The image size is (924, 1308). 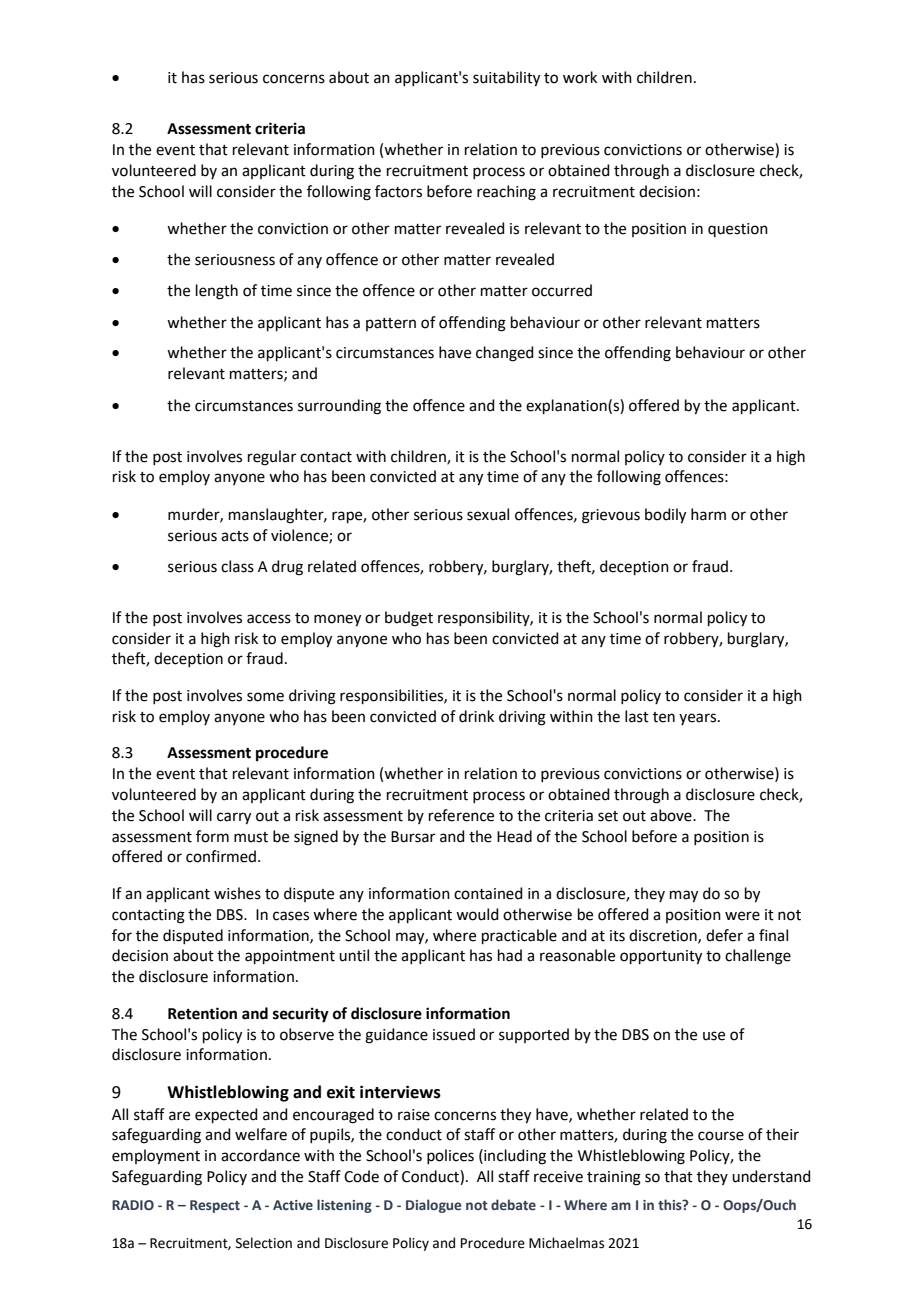 What do you see at coordinates (234, 818) in the image?
I see `carry` at bounding box center [234, 818].
